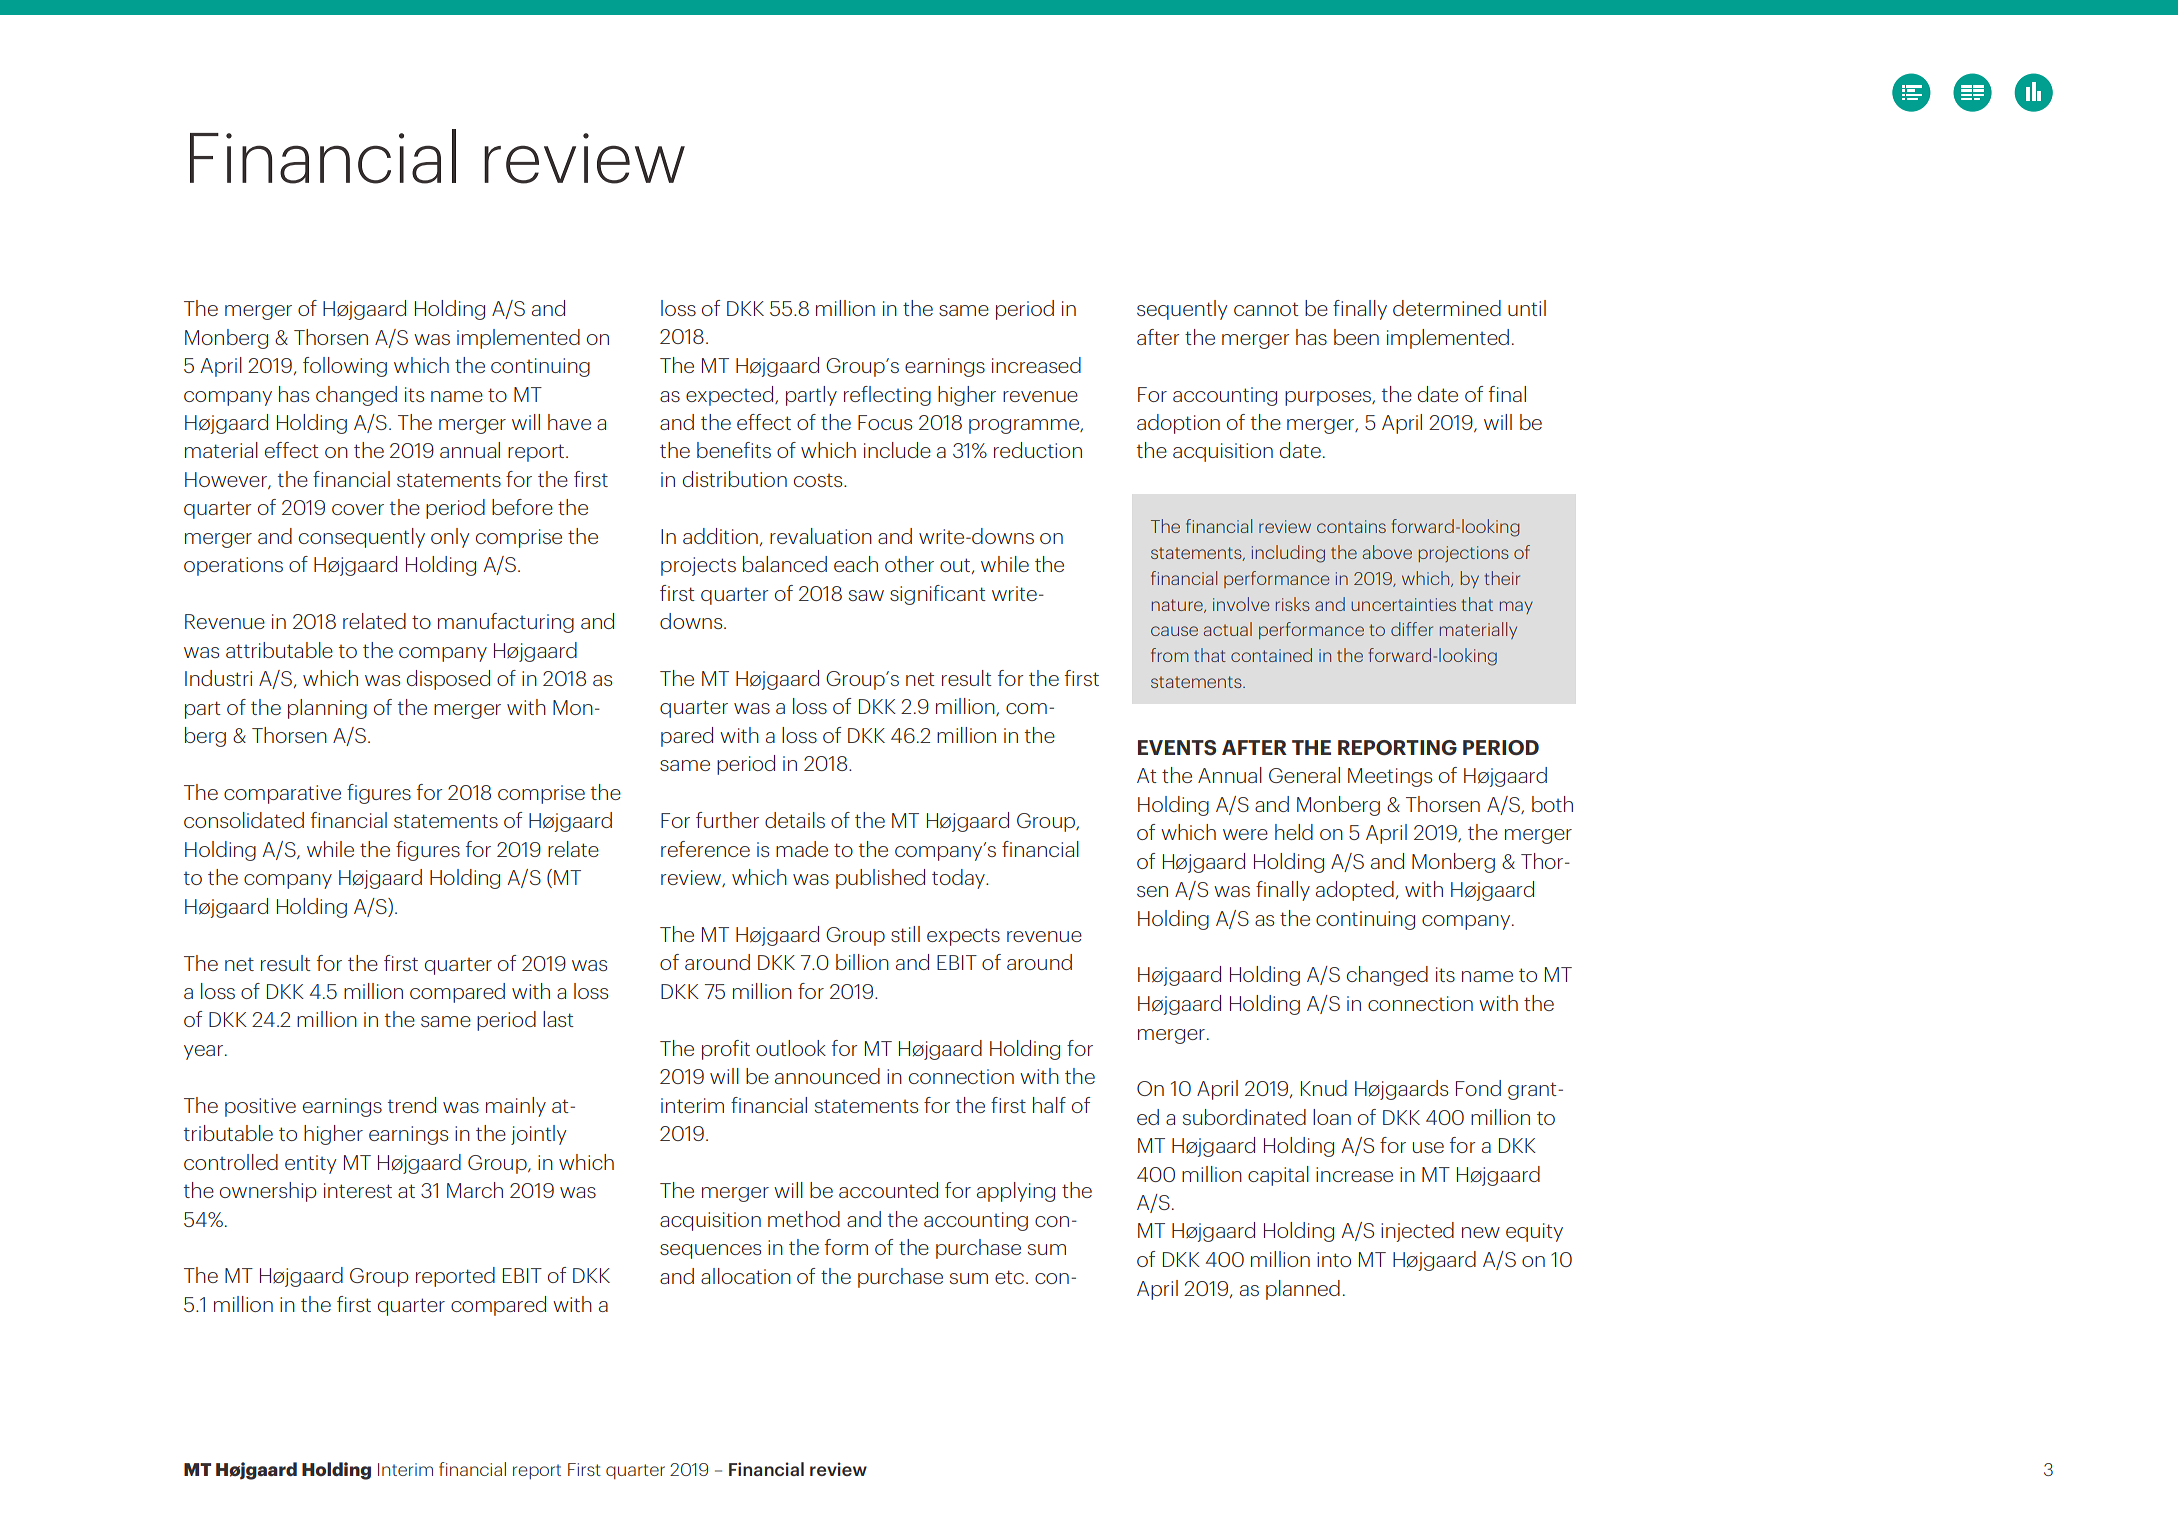  What do you see at coordinates (450, 538) in the document?
I see `only` at bounding box center [450, 538].
